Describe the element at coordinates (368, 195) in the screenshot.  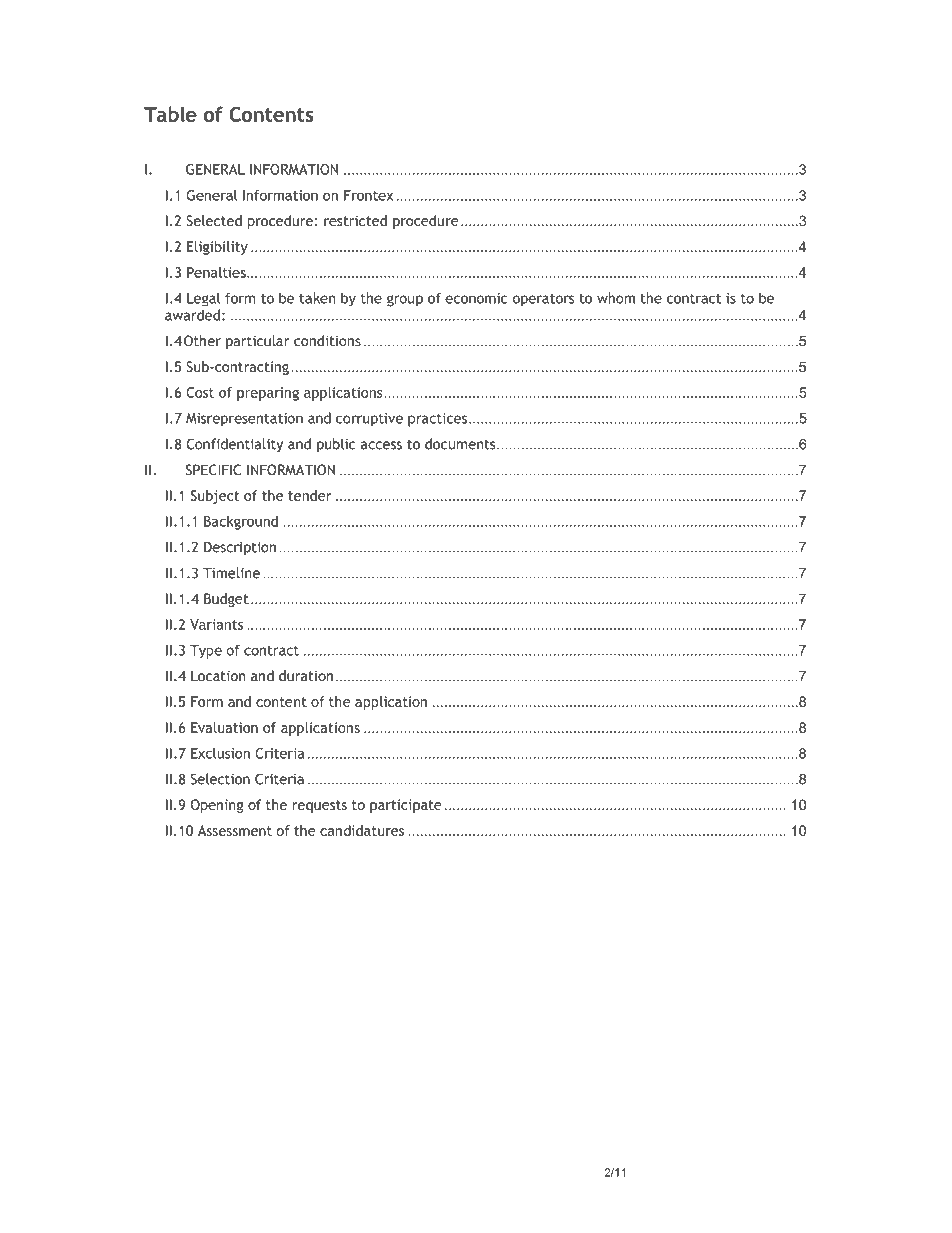
I see `Frontex` at that location.
